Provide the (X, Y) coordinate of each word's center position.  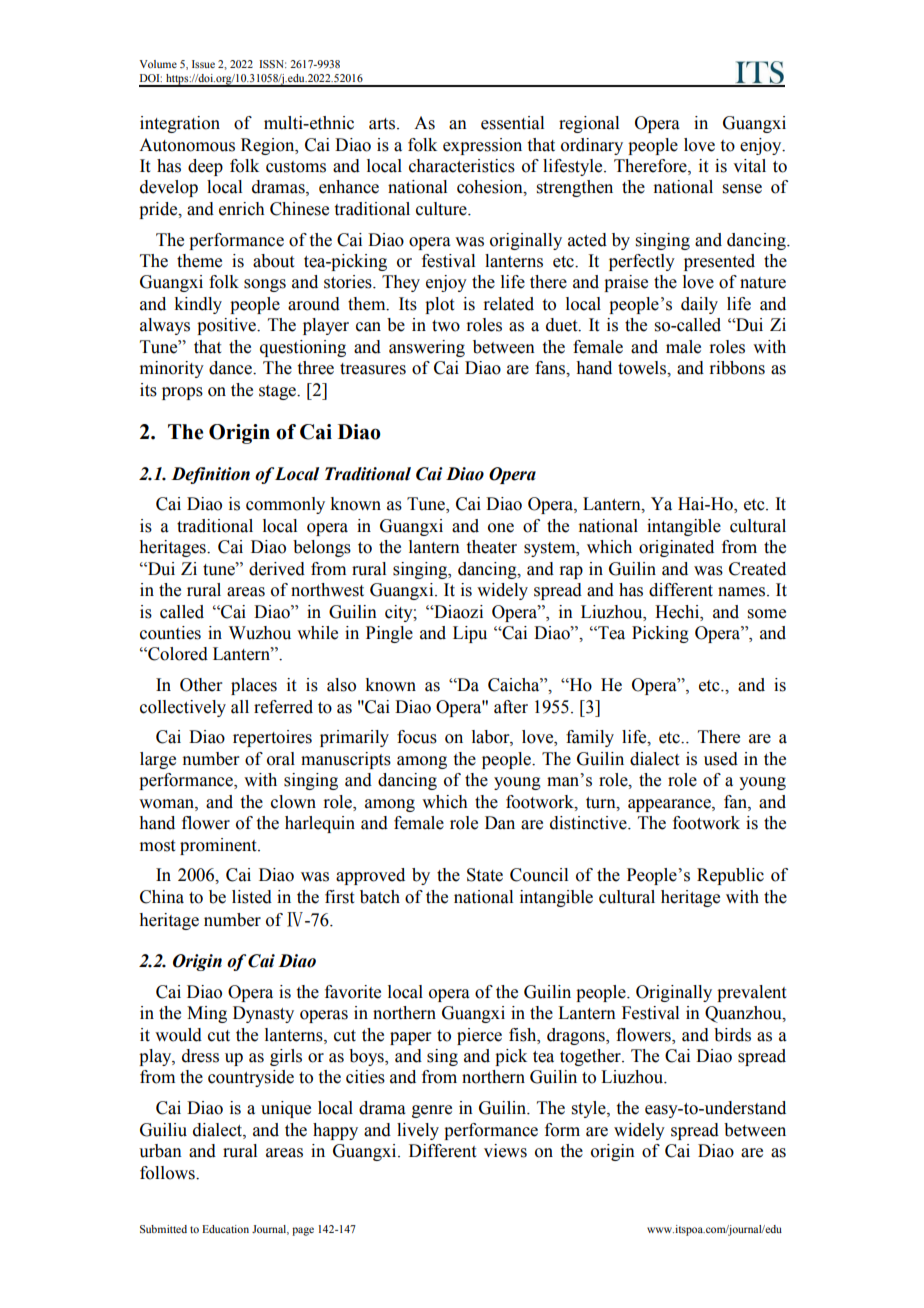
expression (482, 146)
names (743, 592)
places (254, 686)
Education (225, 1229)
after (511, 707)
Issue (203, 64)
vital (749, 166)
